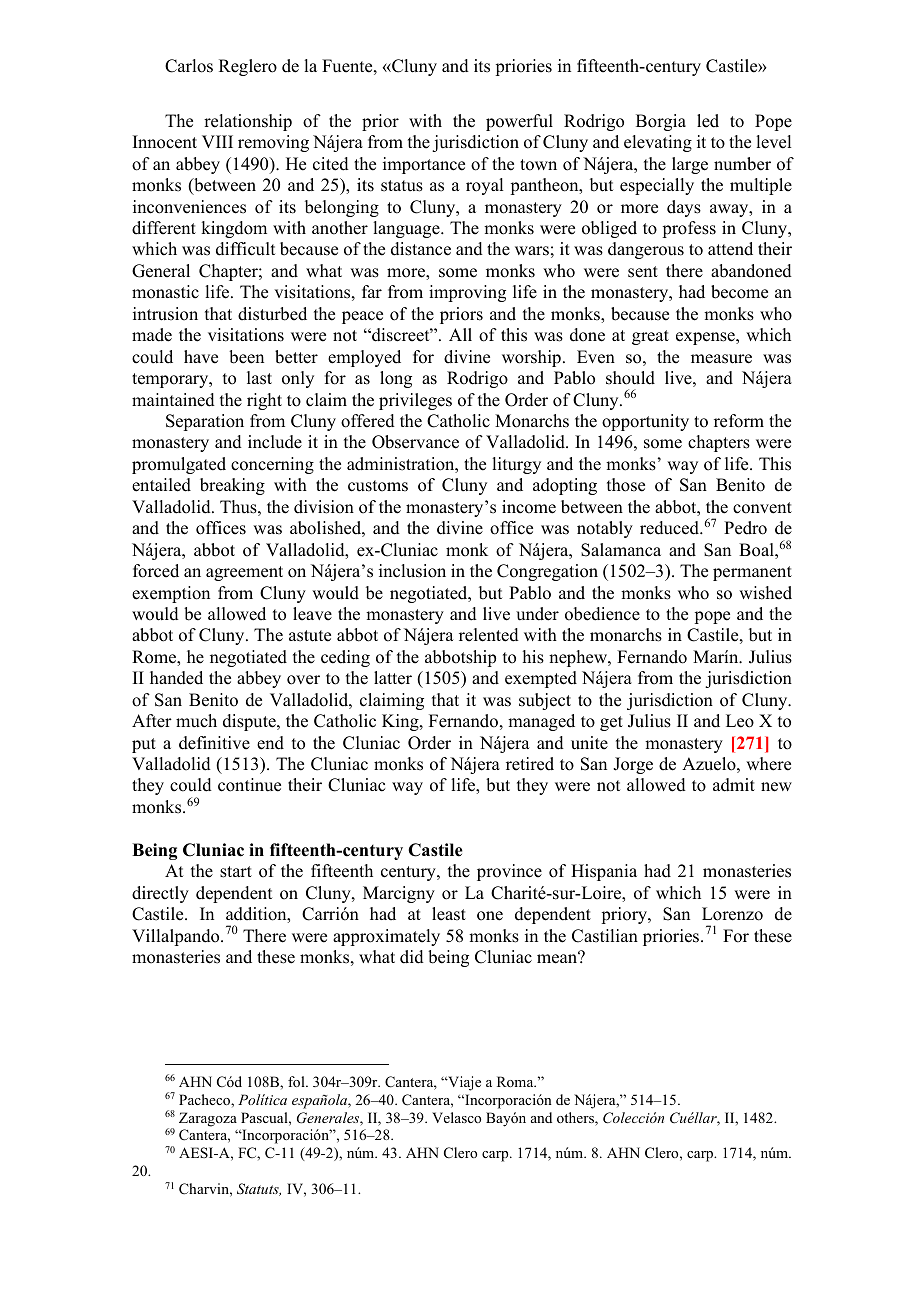  Describe the element at coordinates (248, 122) in the document. I see `relationship` at that location.
